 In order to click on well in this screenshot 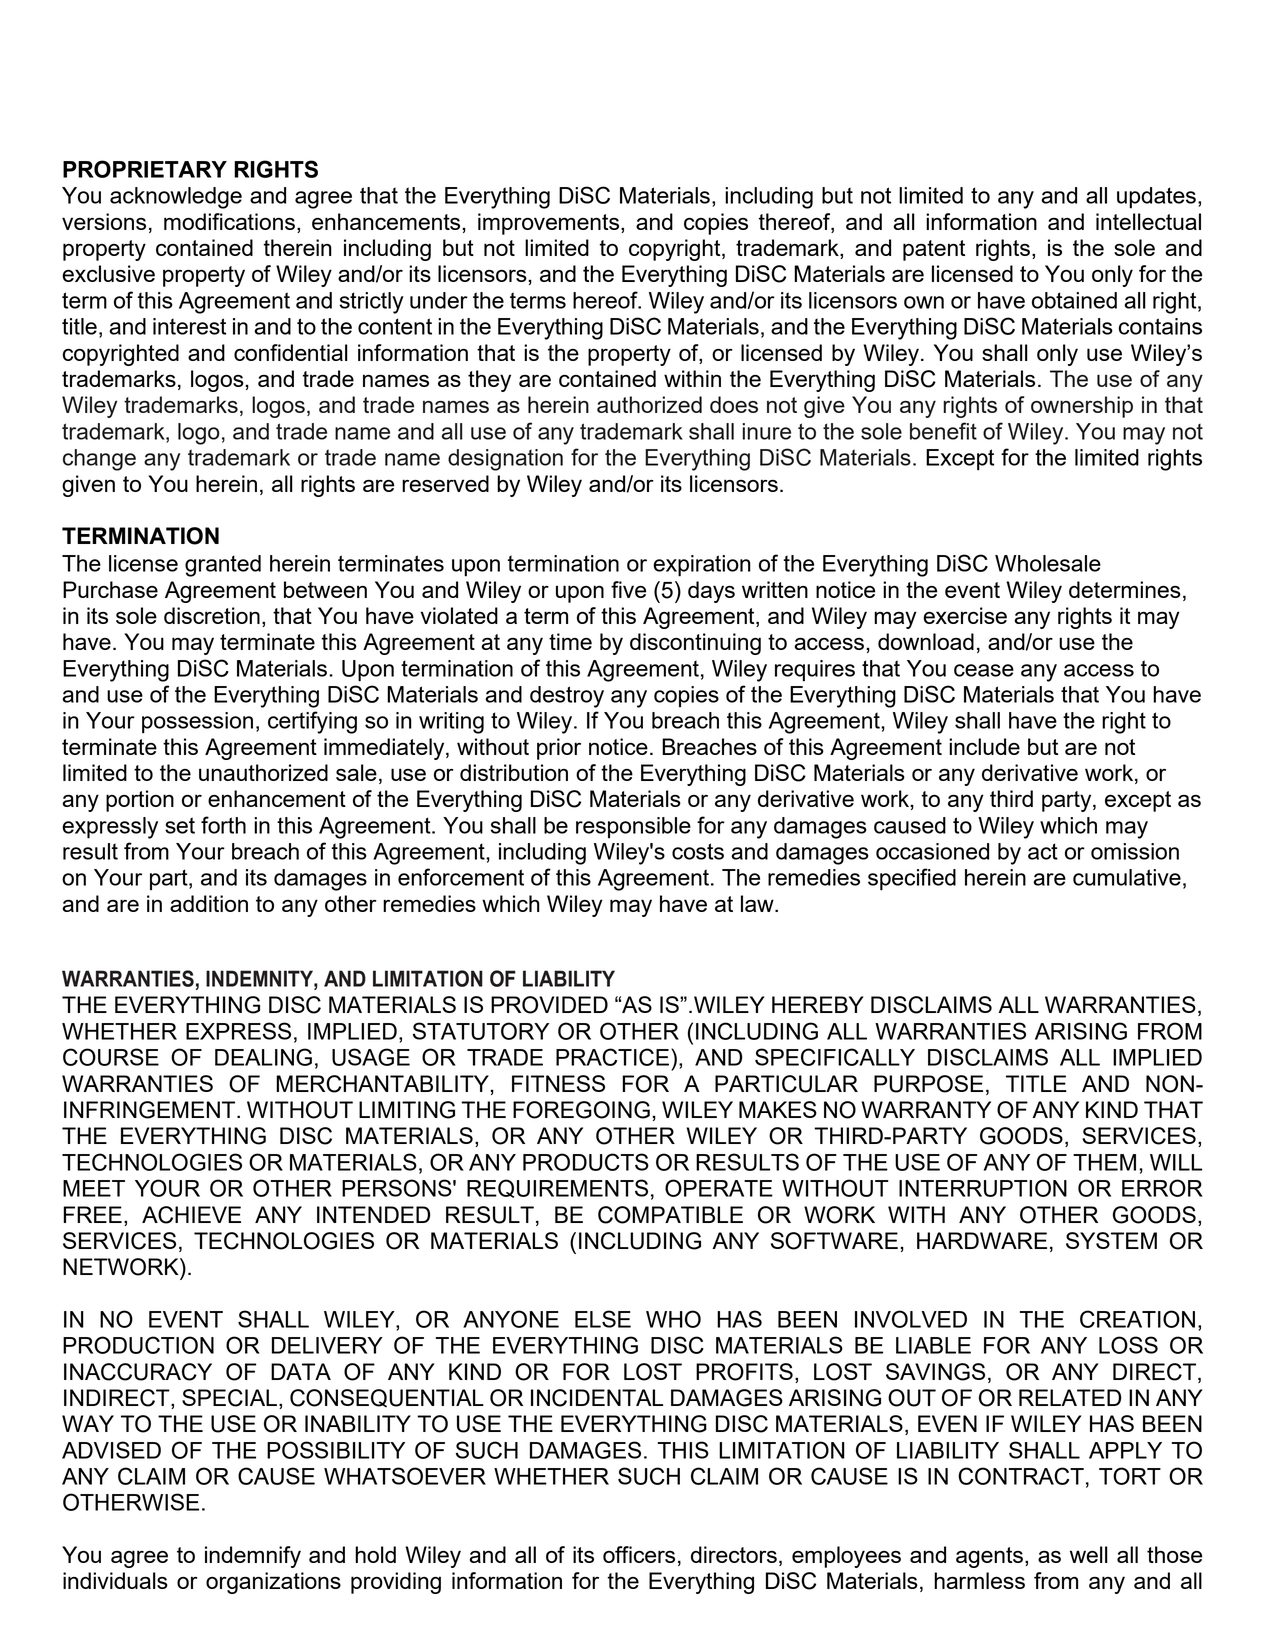, I will do `click(1089, 1554)`.
